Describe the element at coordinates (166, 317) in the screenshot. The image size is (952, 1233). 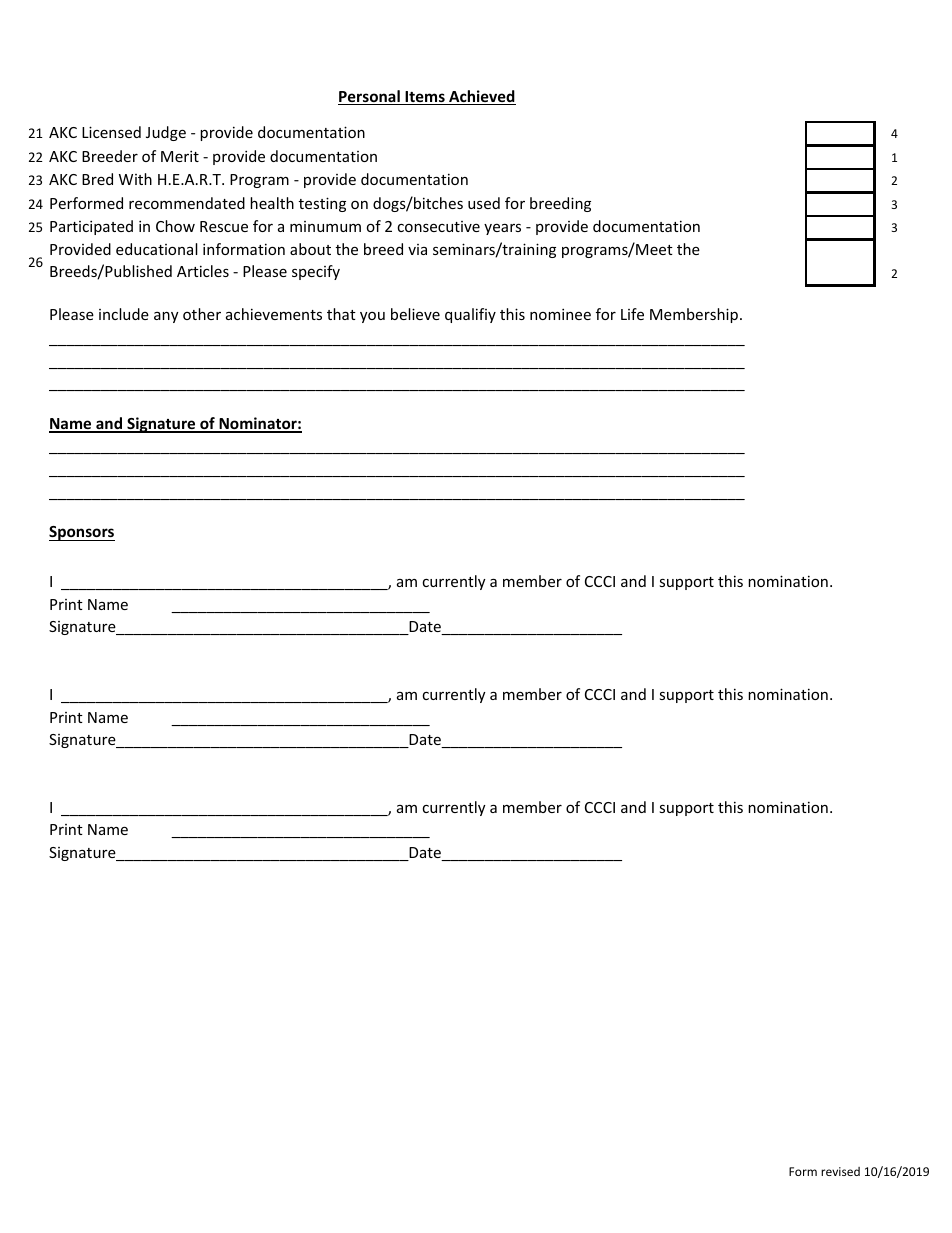
I see `any` at that location.
